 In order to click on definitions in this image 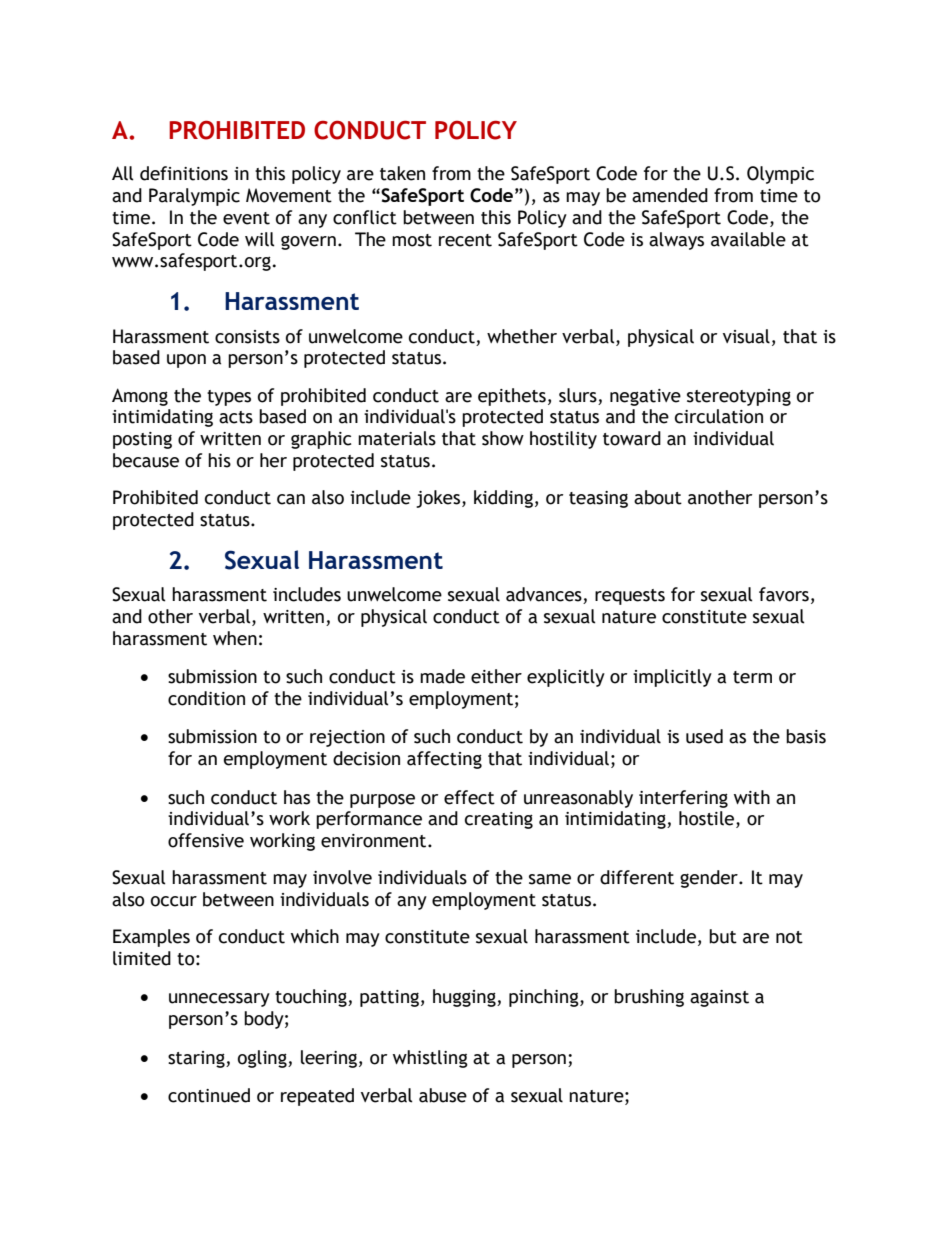, I will do `click(184, 173)`.
